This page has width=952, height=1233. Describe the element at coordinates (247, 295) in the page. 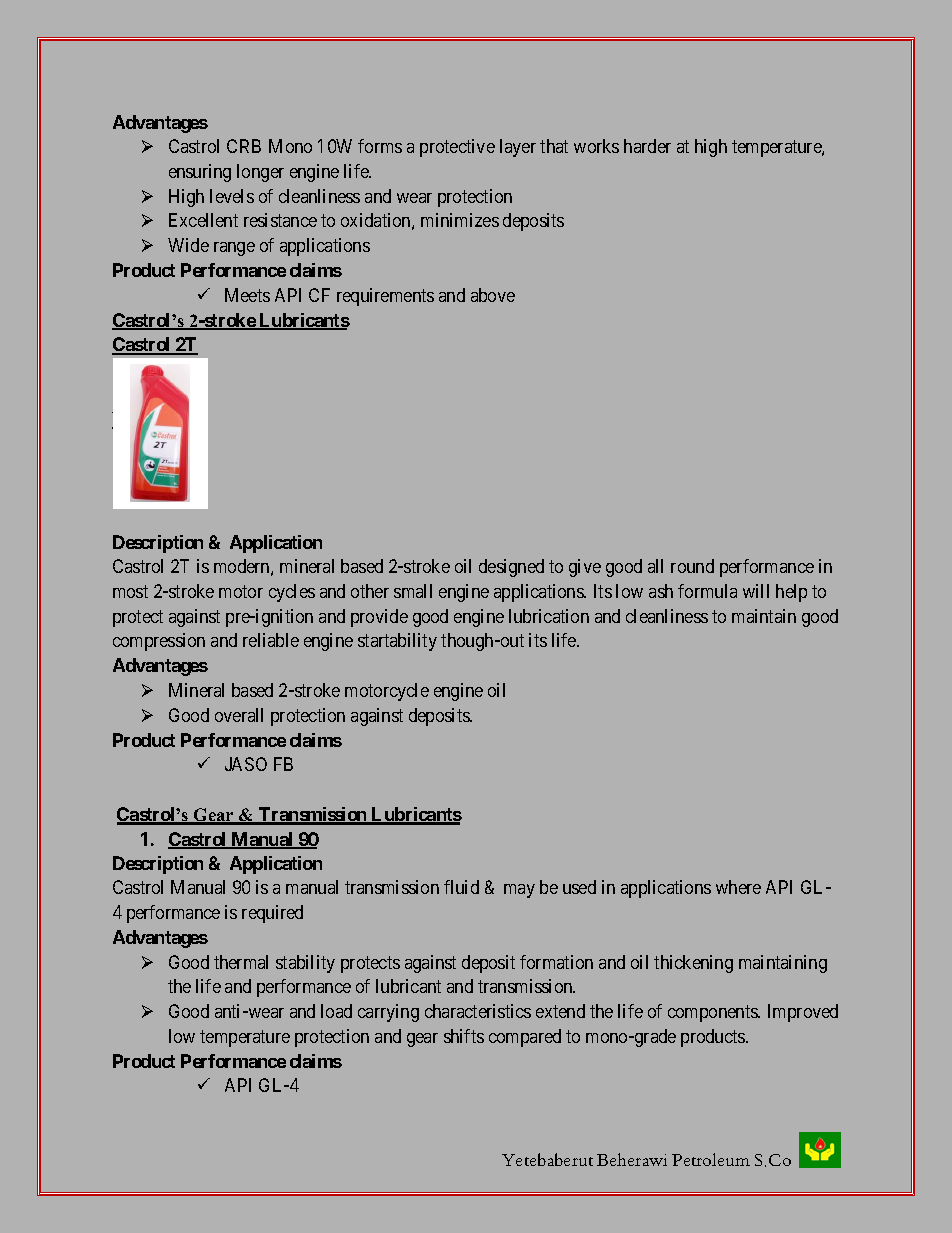

I see `Meets` at that location.
